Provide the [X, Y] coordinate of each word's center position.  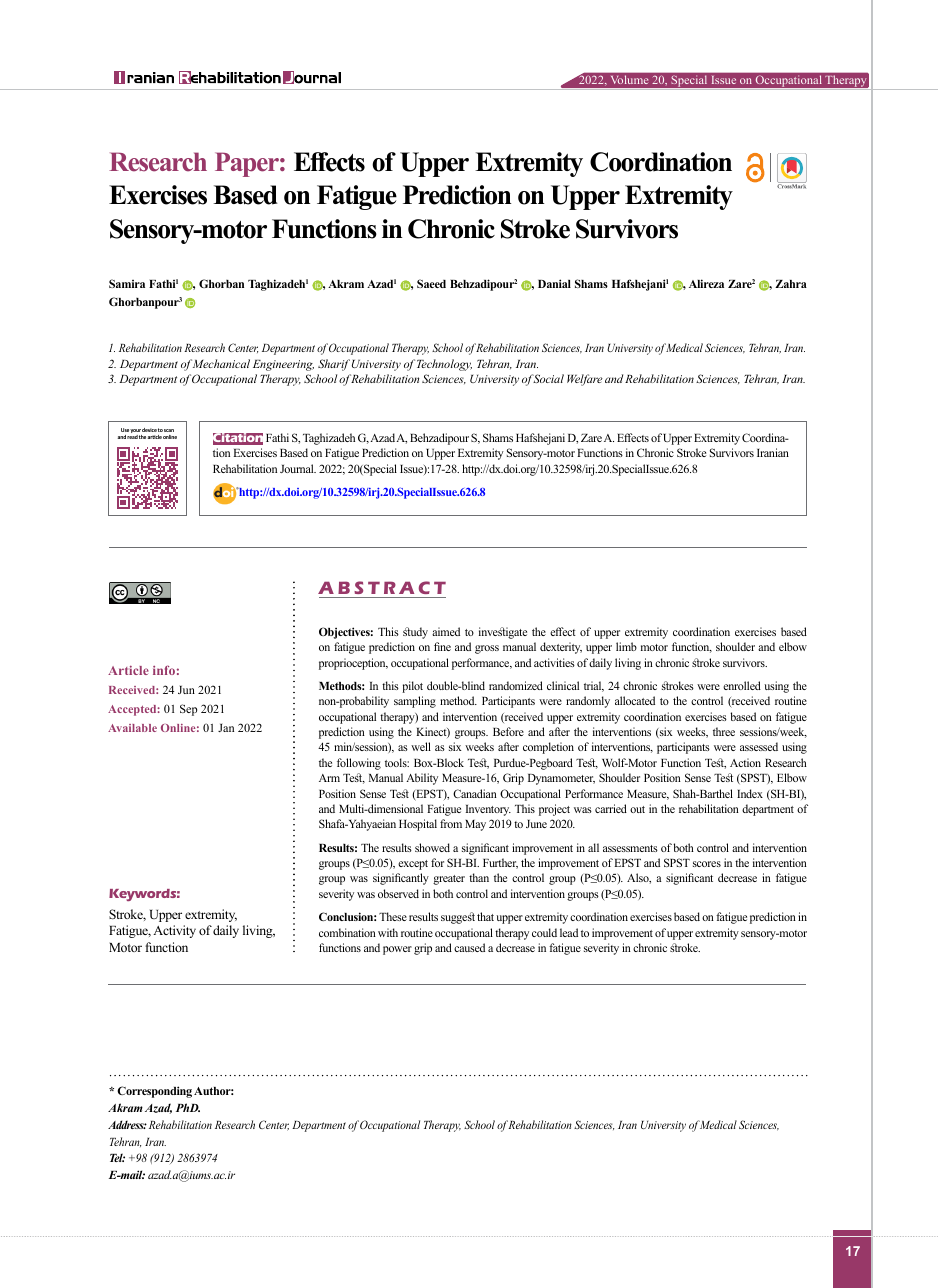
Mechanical [221, 363]
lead [569, 932]
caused [469, 947]
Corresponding [154, 1092]
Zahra [791, 284]
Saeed [431, 283]
